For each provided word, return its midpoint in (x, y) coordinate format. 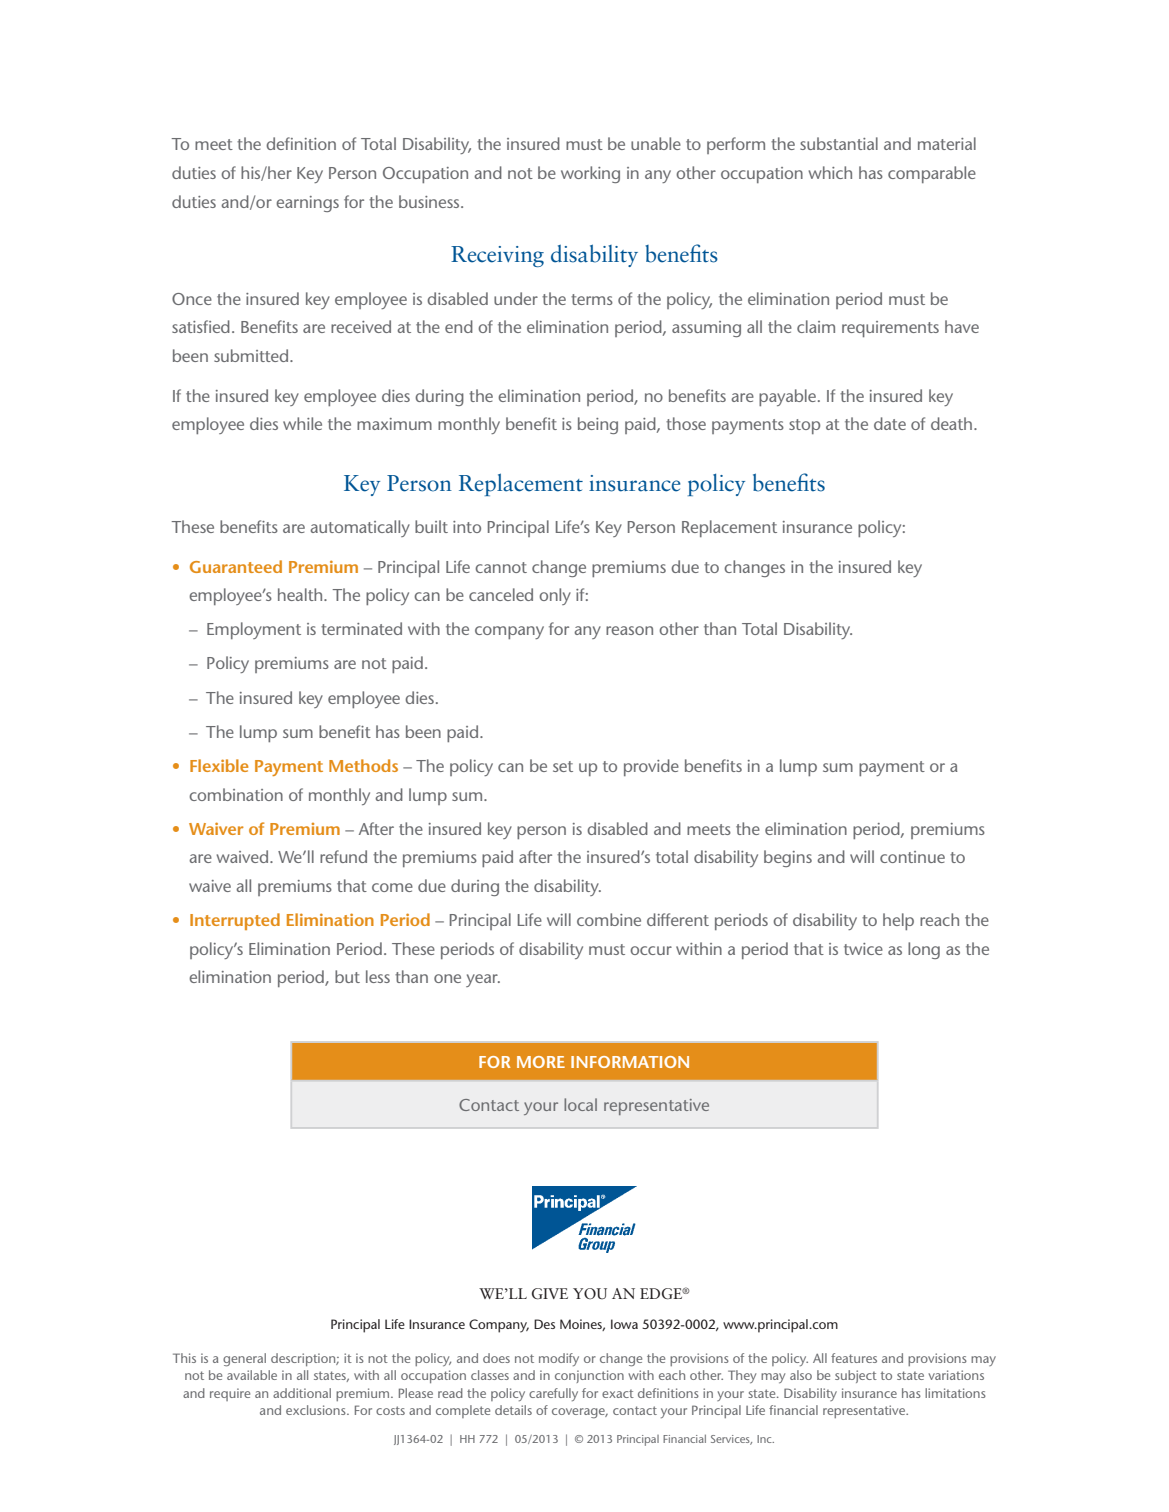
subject (856, 1376)
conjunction (589, 1376)
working (590, 174)
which (830, 172)
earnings (307, 204)
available (252, 1375)
